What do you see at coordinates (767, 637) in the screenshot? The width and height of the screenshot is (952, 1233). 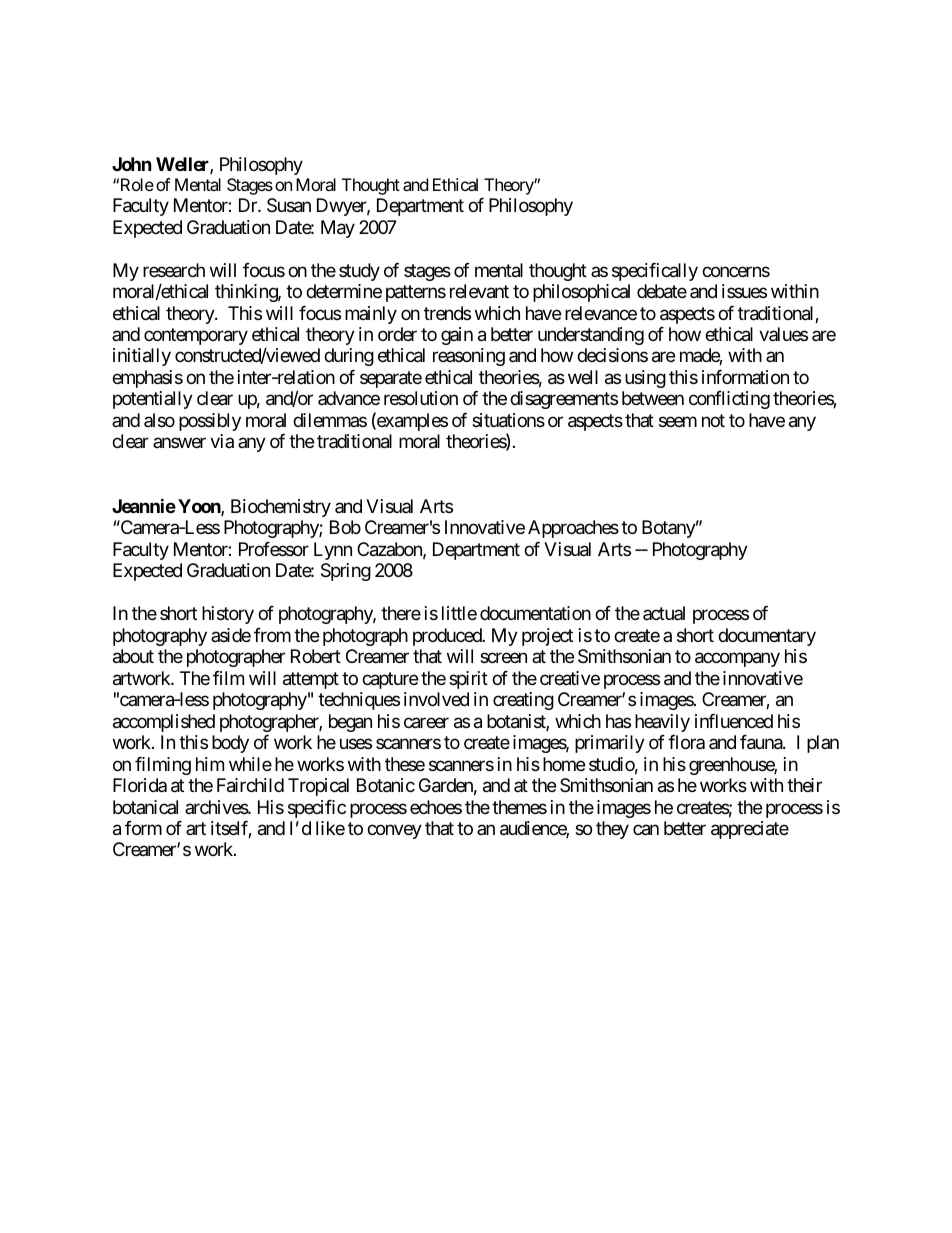 I see `documentary` at bounding box center [767, 637].
